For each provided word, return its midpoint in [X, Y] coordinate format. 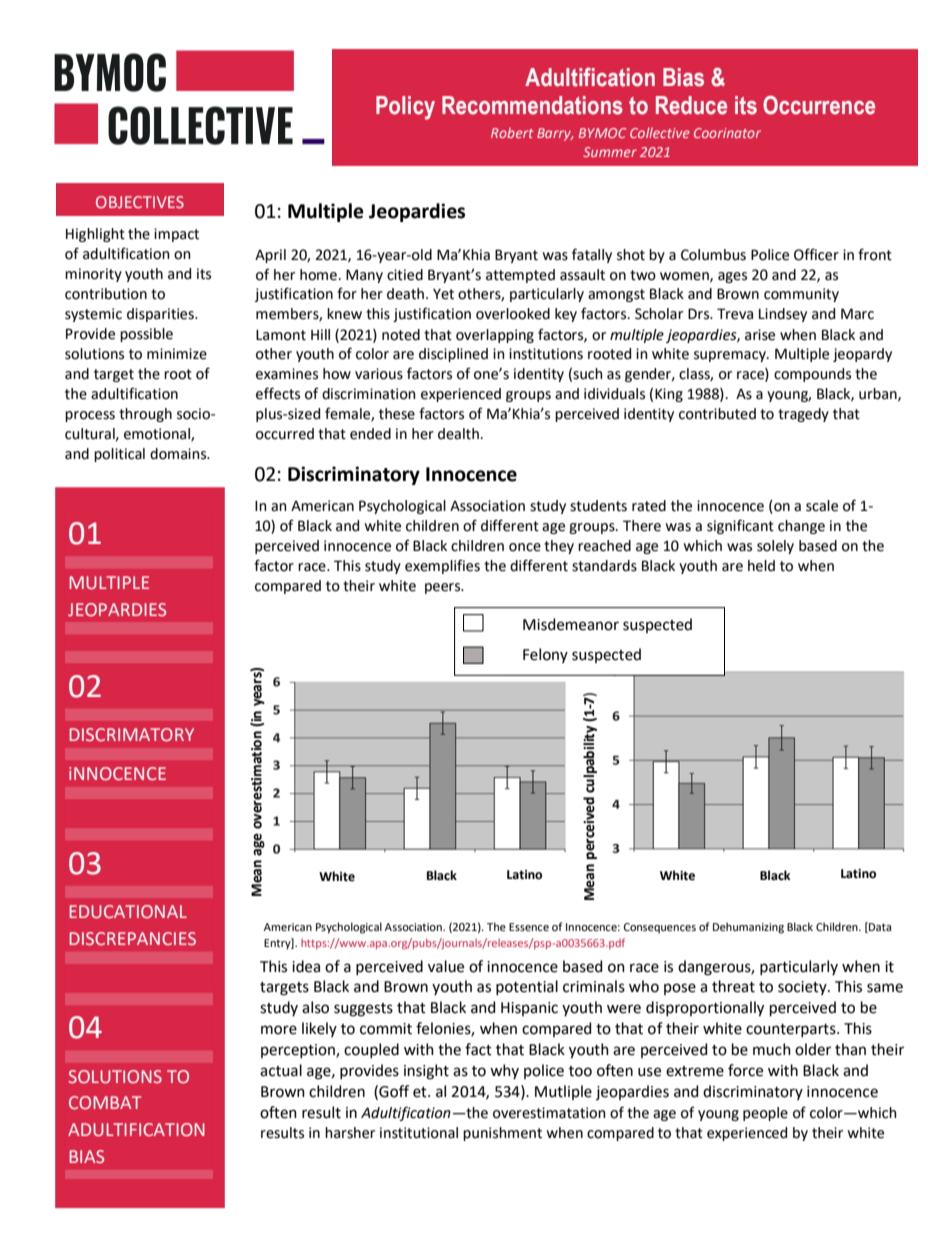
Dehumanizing [748, 928]
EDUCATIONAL [128, 911]
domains [179, 454]
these [397, 414]
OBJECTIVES [140, 202]
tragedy [803, 415]
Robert [512, 133]
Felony [545, 655]
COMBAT [105, 1102]
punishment [502, 1134]
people [765, 1114]
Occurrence [819, 105]
